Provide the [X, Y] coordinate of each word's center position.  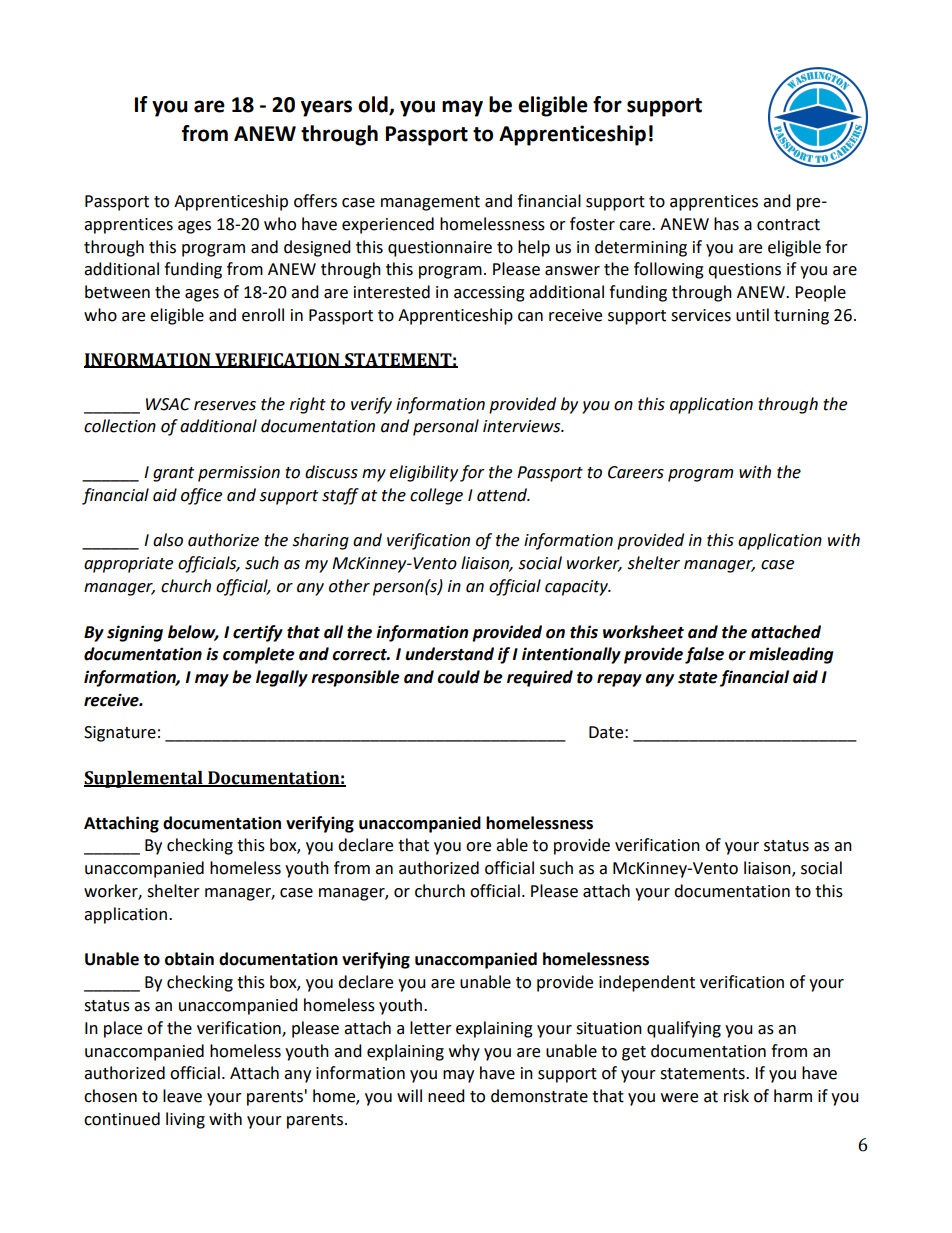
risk [736, 1096]
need [446, 1096]
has [726, 224]
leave [182, 1096]
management [430, 203]
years [326, 108]
